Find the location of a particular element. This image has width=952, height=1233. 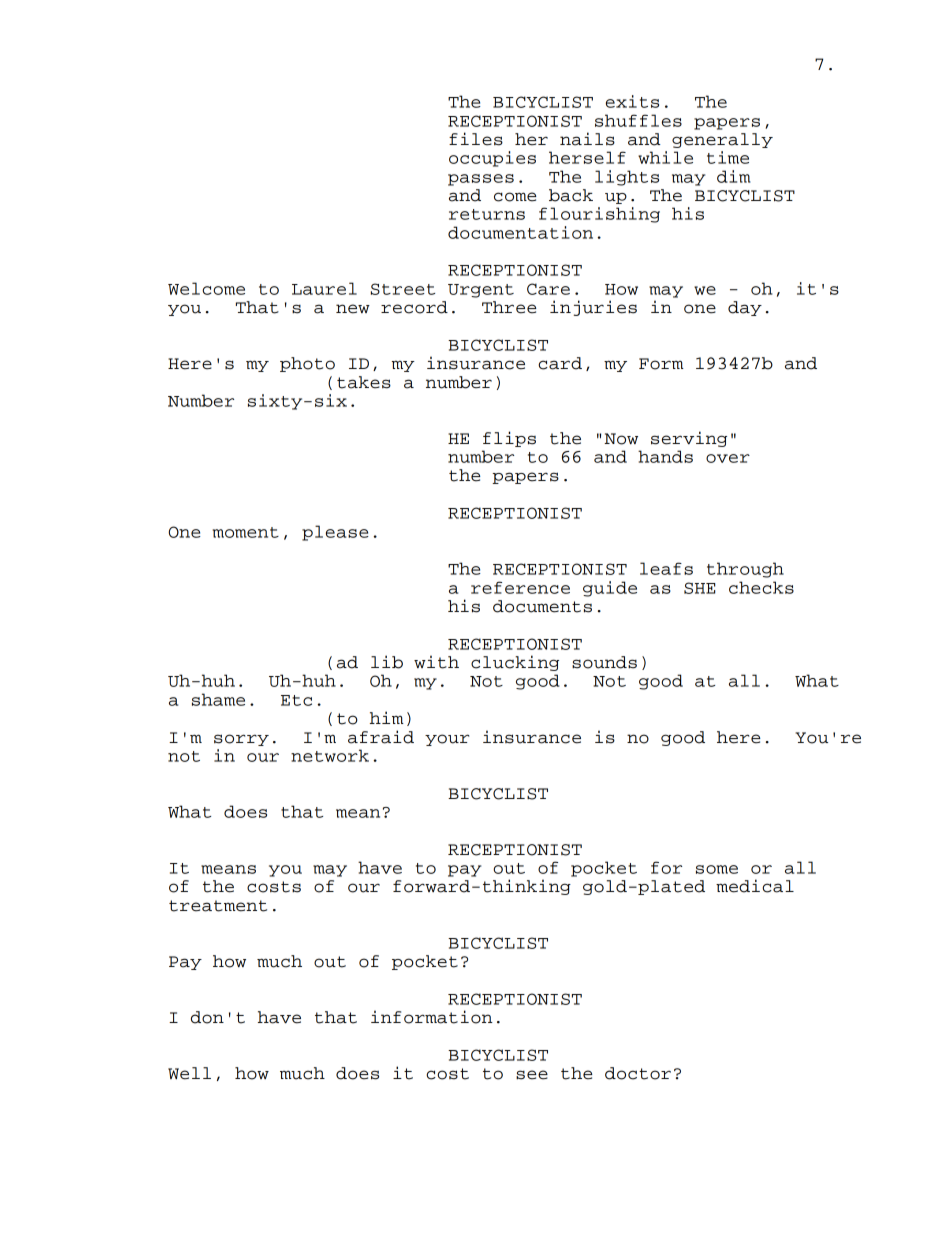

files is located at coordinates (476, 139).
